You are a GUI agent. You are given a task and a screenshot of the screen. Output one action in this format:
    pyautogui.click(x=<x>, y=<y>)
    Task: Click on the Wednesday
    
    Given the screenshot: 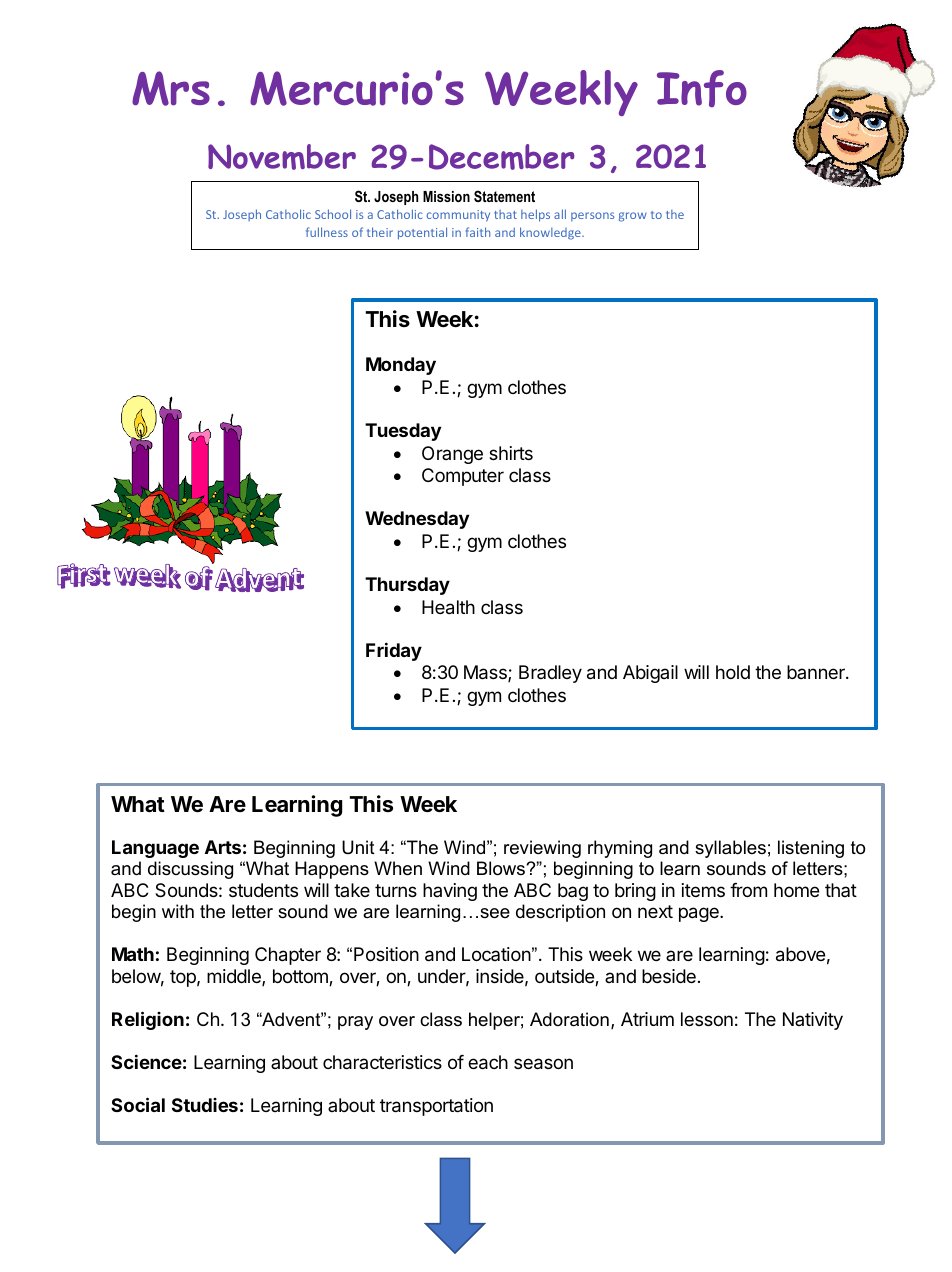 What is the action you would take?
    pyautogui.click(x=417, y=520)
